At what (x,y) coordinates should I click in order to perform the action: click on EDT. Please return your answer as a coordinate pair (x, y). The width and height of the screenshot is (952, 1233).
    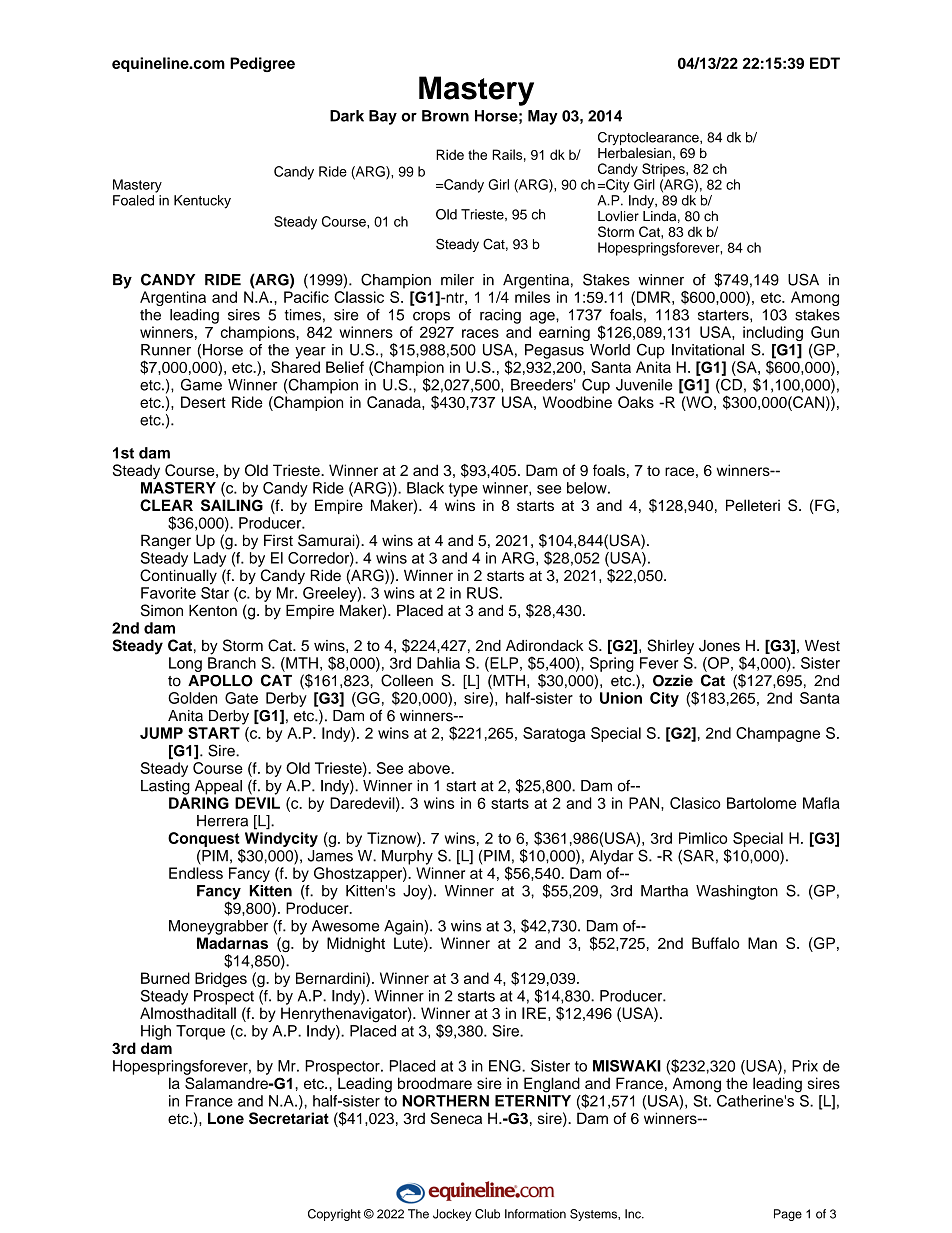
    Looking at the image, I should click on (825, 63).
